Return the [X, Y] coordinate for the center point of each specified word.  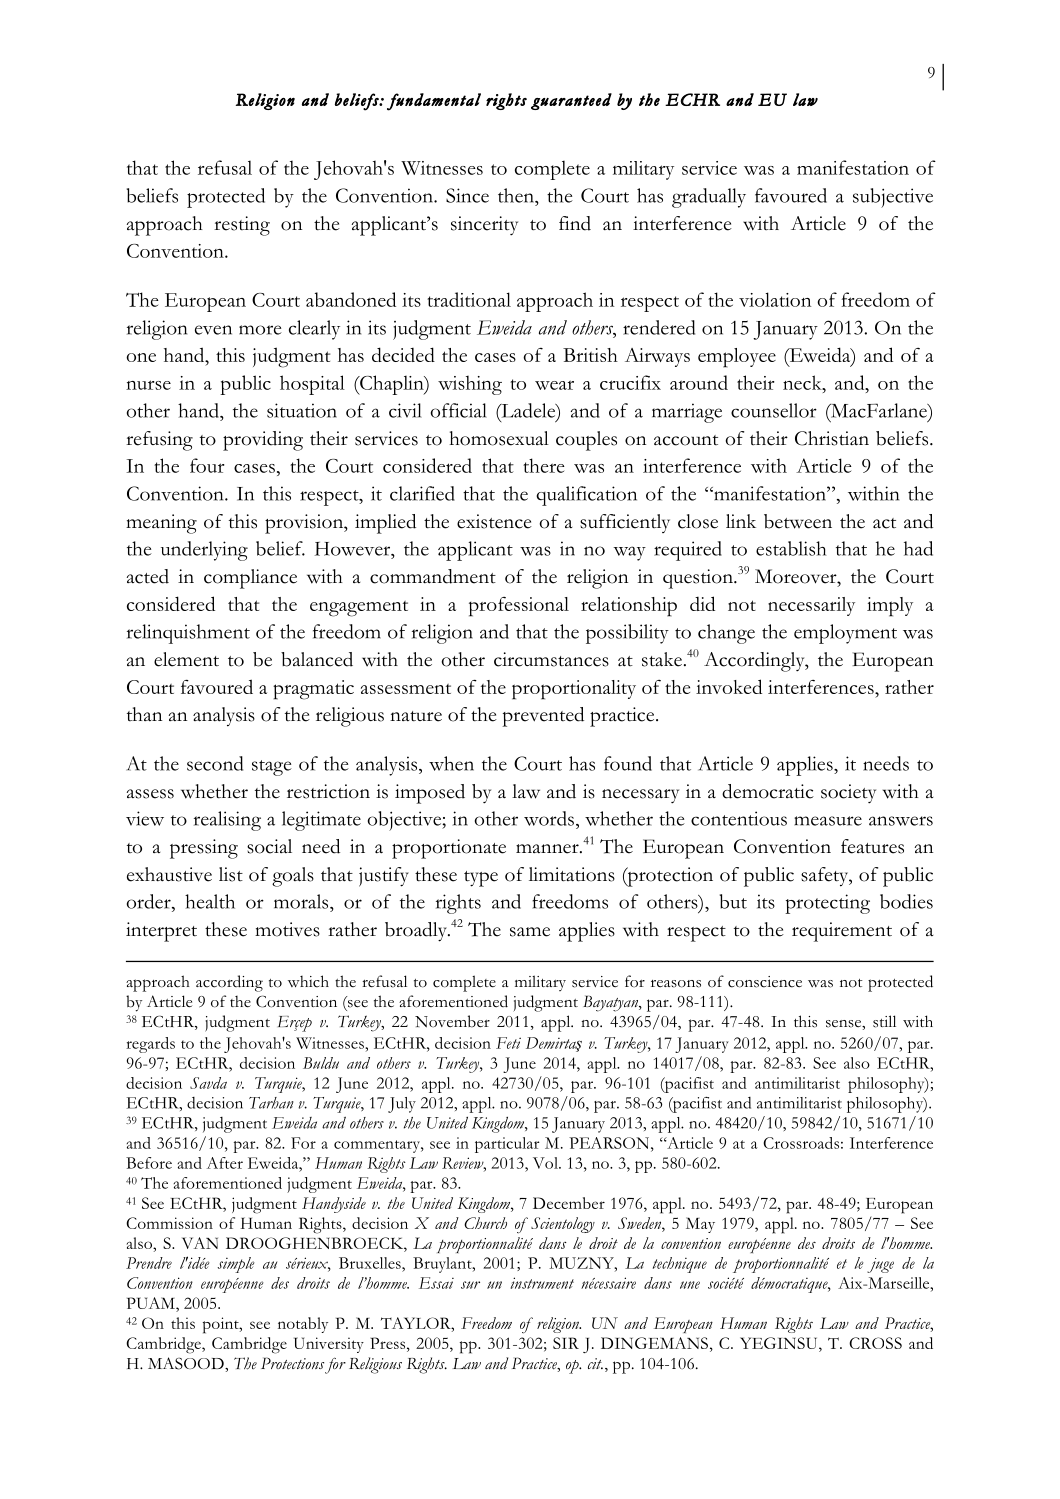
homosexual [499, 438]
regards [150, 1045]
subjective [893, 198]
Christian [832, 438]
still [884, 1021]
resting [242, 226]
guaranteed [571, 101]
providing [263, 441]
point [222, 1325]
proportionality [574, 690]
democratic [768, 791]
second [215, 763]
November [452, 1021]
